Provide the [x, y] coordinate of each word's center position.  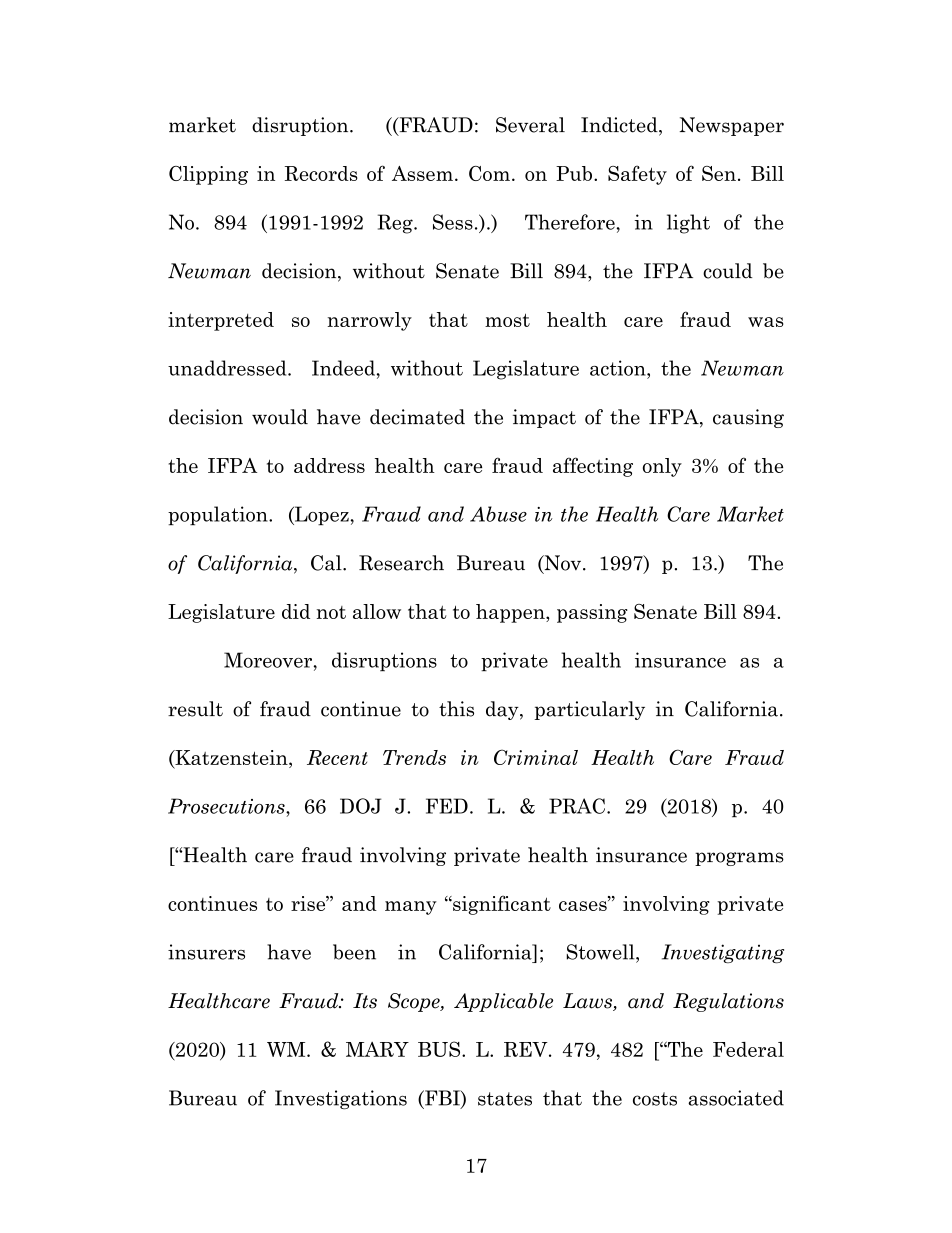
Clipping [208, 175]
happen [511, 613]
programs [739, 859]
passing [592, 613]
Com [489, 173]
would [280, 417]
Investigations [341, 1099]
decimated [417, 417]
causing [748, 418]
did [296, 611]
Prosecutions [227, 806]
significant [501, 905]
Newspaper [732, 126]
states [505, 1099]
